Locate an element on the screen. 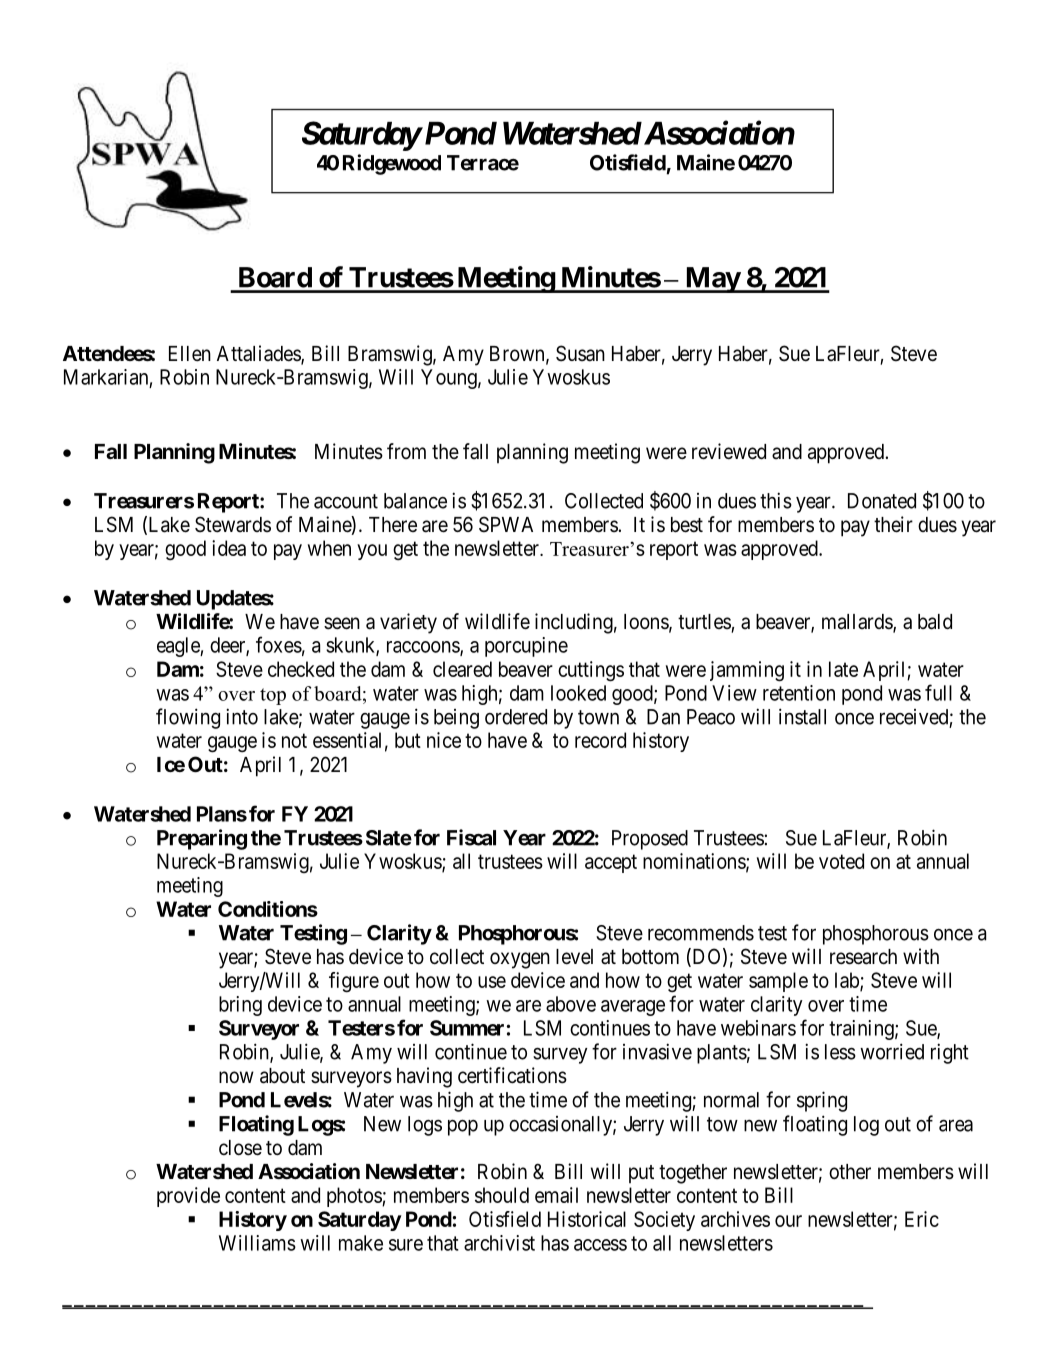  Historical is located at coordinates (587, 1219).
